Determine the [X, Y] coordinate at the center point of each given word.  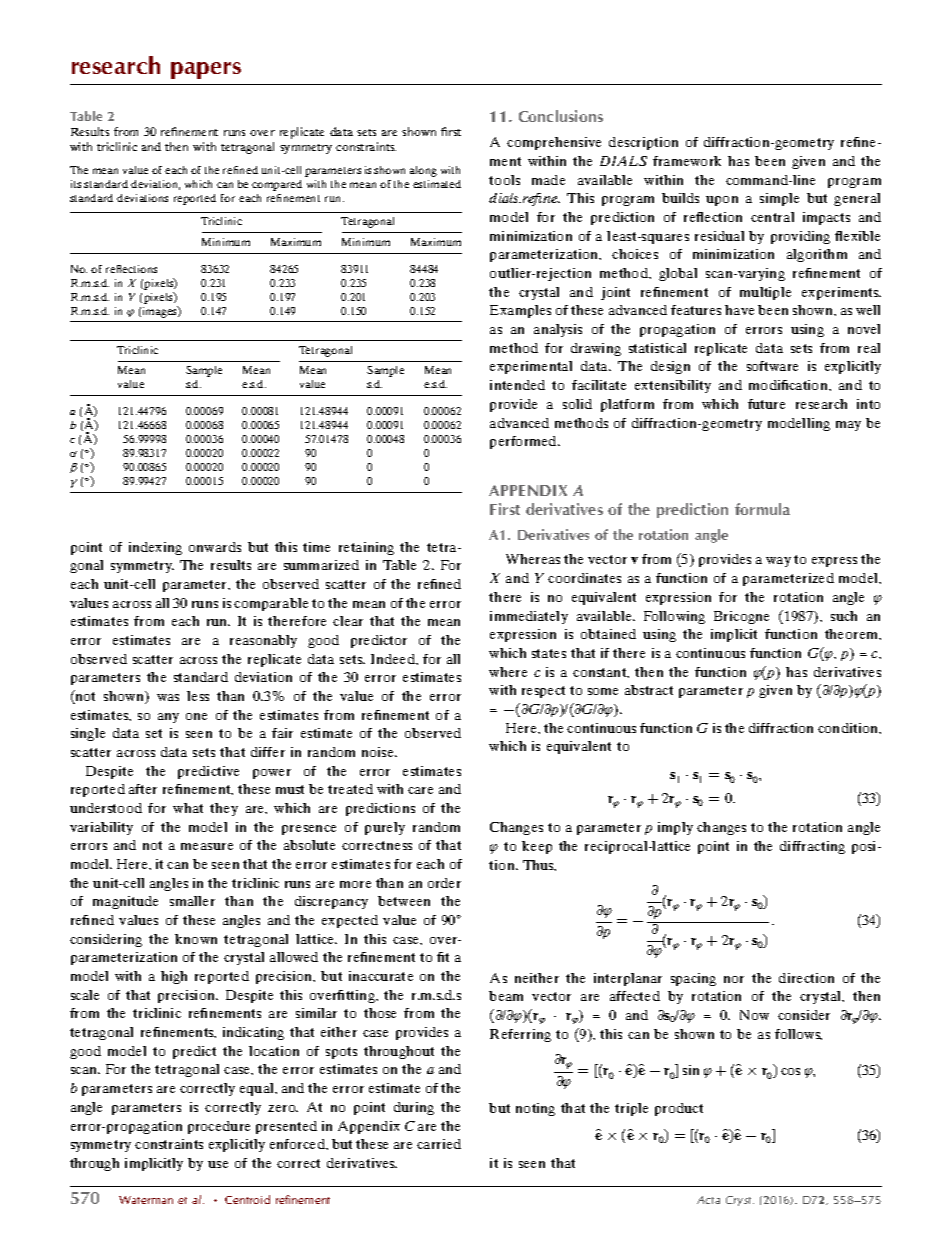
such [844, 616]
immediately [529, 617]
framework [687, 161]
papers [206, 70]
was [168, 697]
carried [439, 1144]
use [218, 1164]
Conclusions [561, 116]
